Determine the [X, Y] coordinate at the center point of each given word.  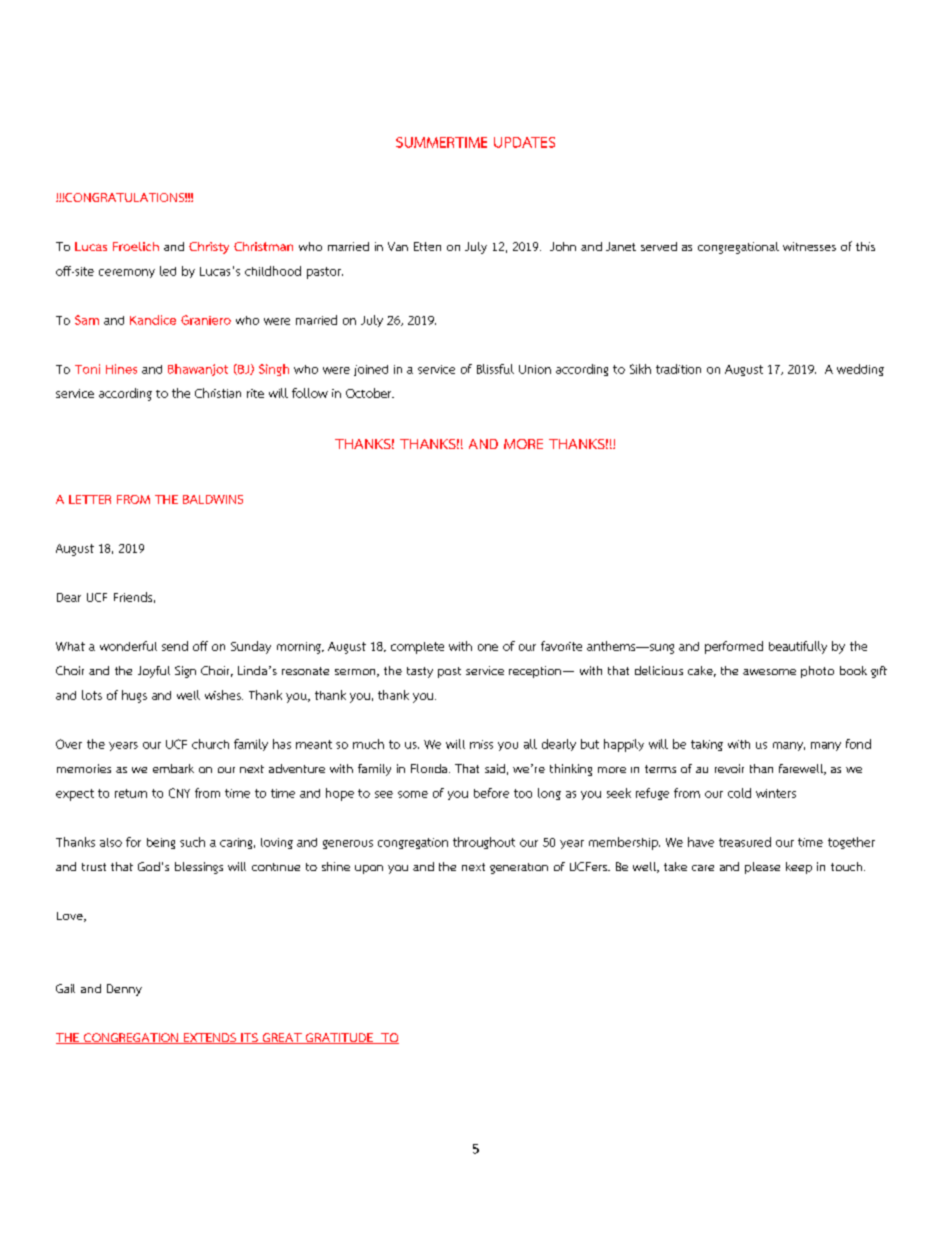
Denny [124, 990]
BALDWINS [213, 499]
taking [707, 745]
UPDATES [524, 142]
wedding [860, 370]
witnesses [809, 246]
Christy [209, 248]
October [370, 393]
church [210, 744]
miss [481, 744]
